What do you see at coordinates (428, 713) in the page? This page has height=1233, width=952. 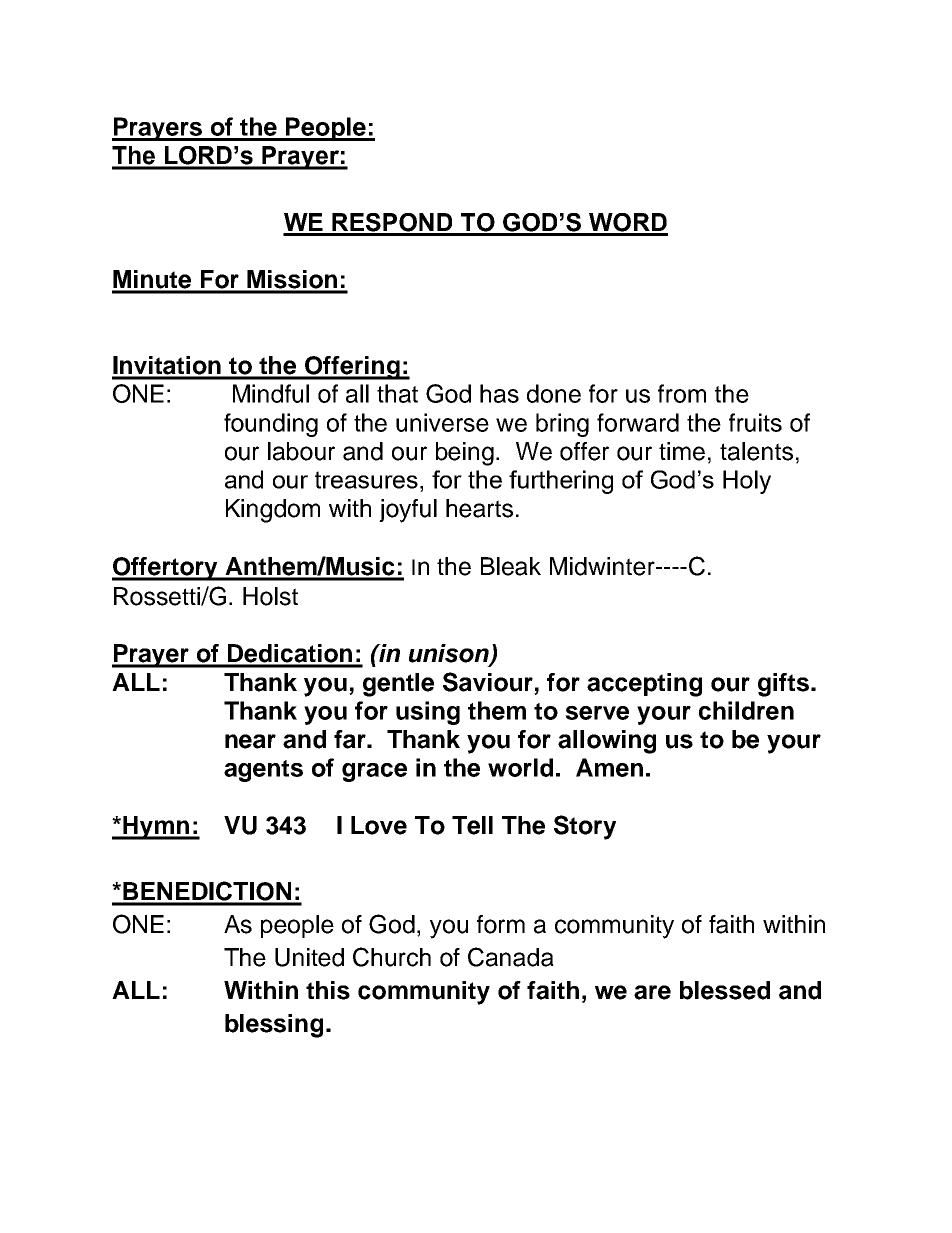 I see `using` at bounding box center [428, 713].
